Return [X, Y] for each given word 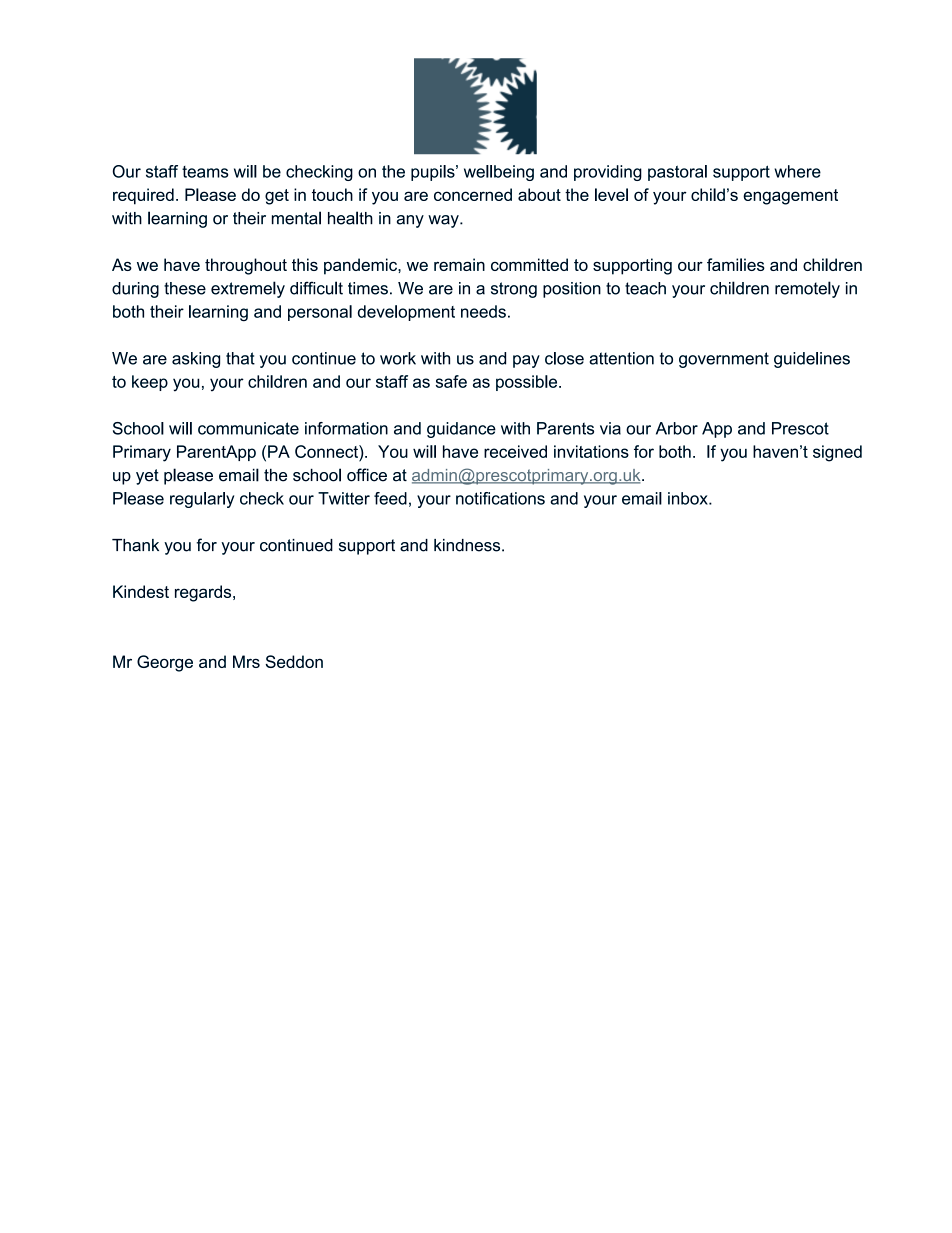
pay [526, 361]
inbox [689, 498]
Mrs [246, 661]
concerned [473, 194]
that [240, 358]
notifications [500, 498]
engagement [790, 197]
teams [205, 172]
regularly [202, 500]
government [724, 360]
